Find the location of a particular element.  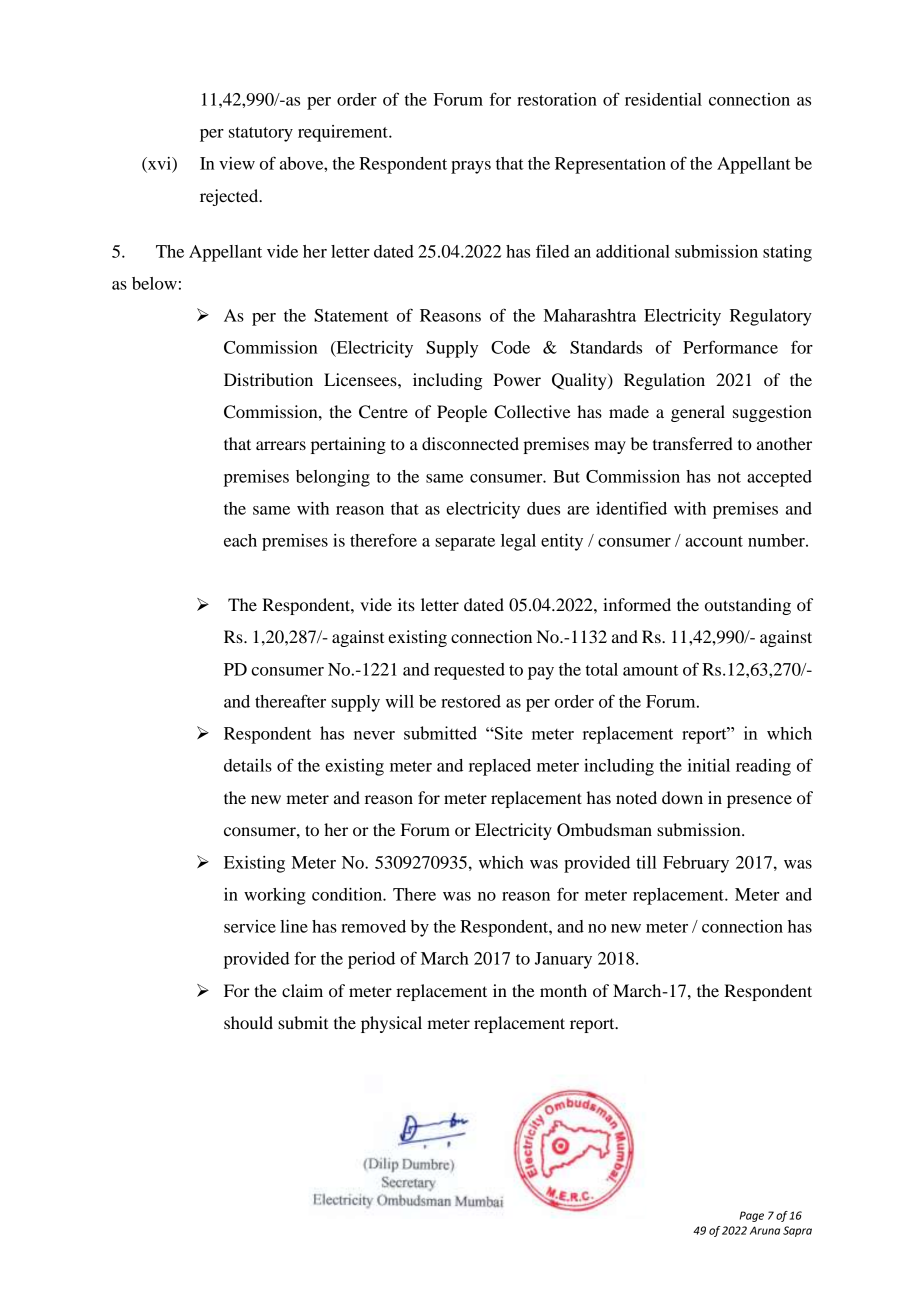

residential is located at coordinates (663, 99).
